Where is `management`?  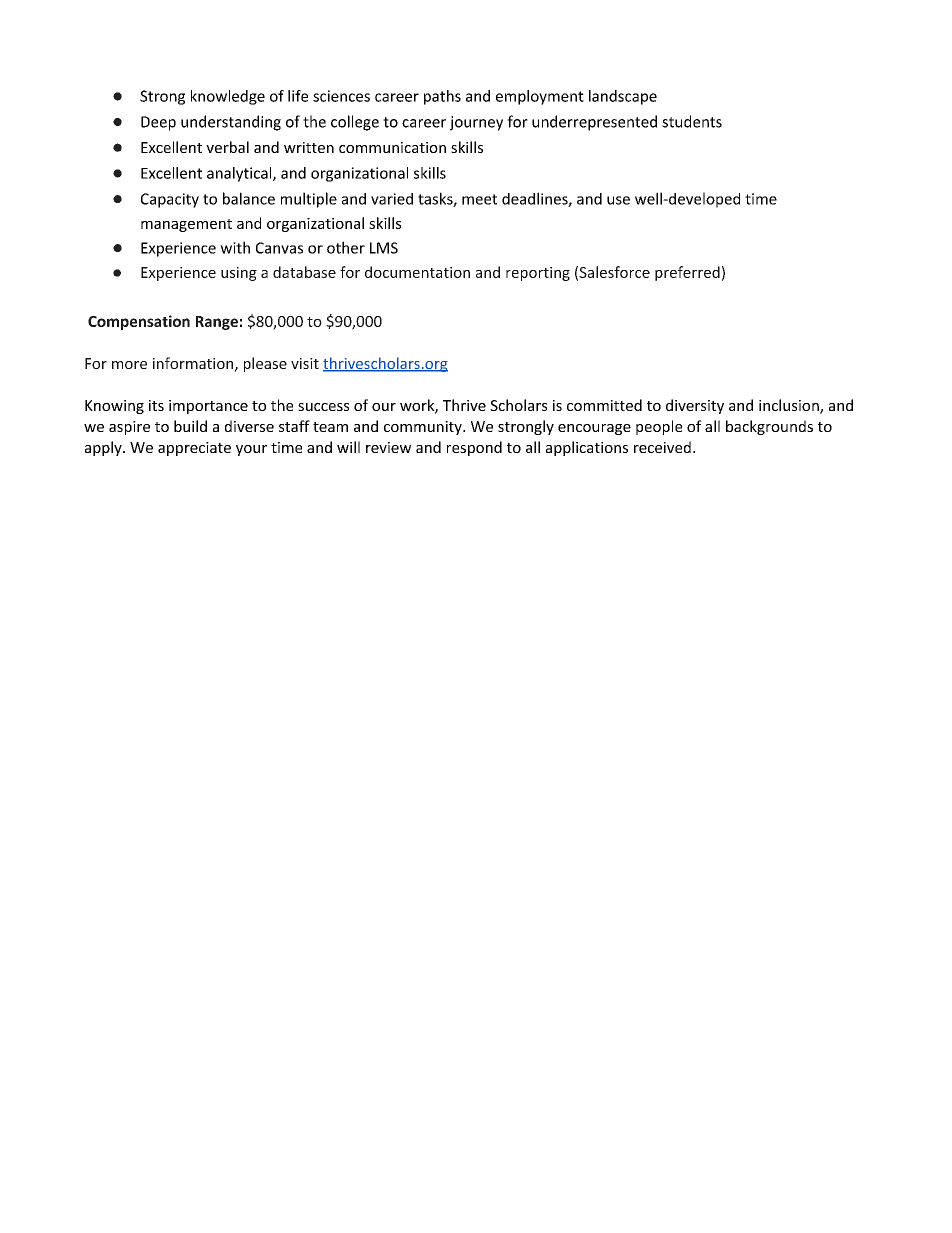 management is located at coordinates (186, 225).
